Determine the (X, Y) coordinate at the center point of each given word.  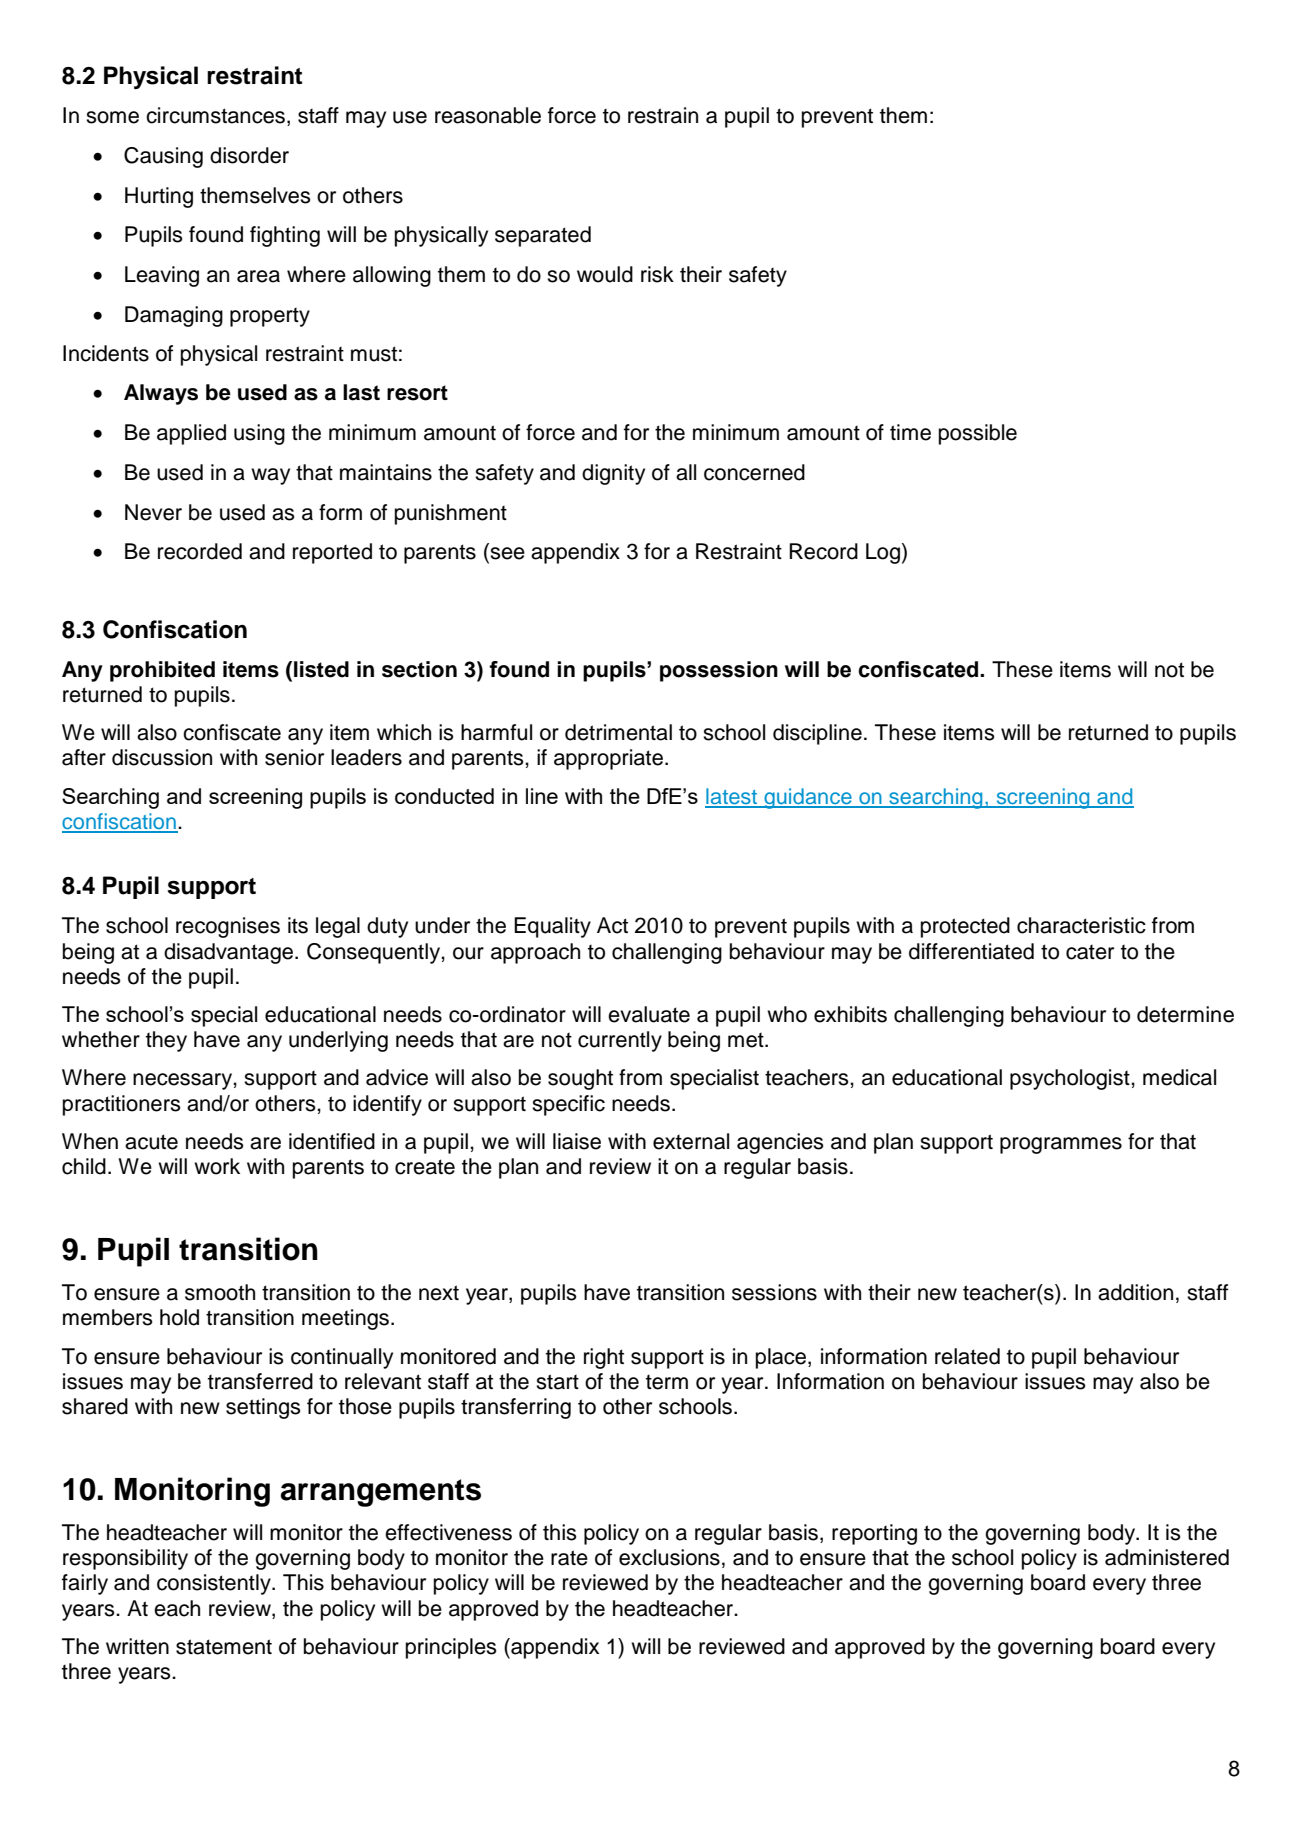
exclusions (669, 1557)
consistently (215, 1584)
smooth (220, 1292)
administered (1167, 1557)
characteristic (1081, 925)
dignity (613, 474)
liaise (577, 1141)
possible (978, 434)
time (910, 432)
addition (1135, 1292)
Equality (552, 927)
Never (153, 512)
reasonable (488, 115)
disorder (249, 155)
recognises (228, 927)
